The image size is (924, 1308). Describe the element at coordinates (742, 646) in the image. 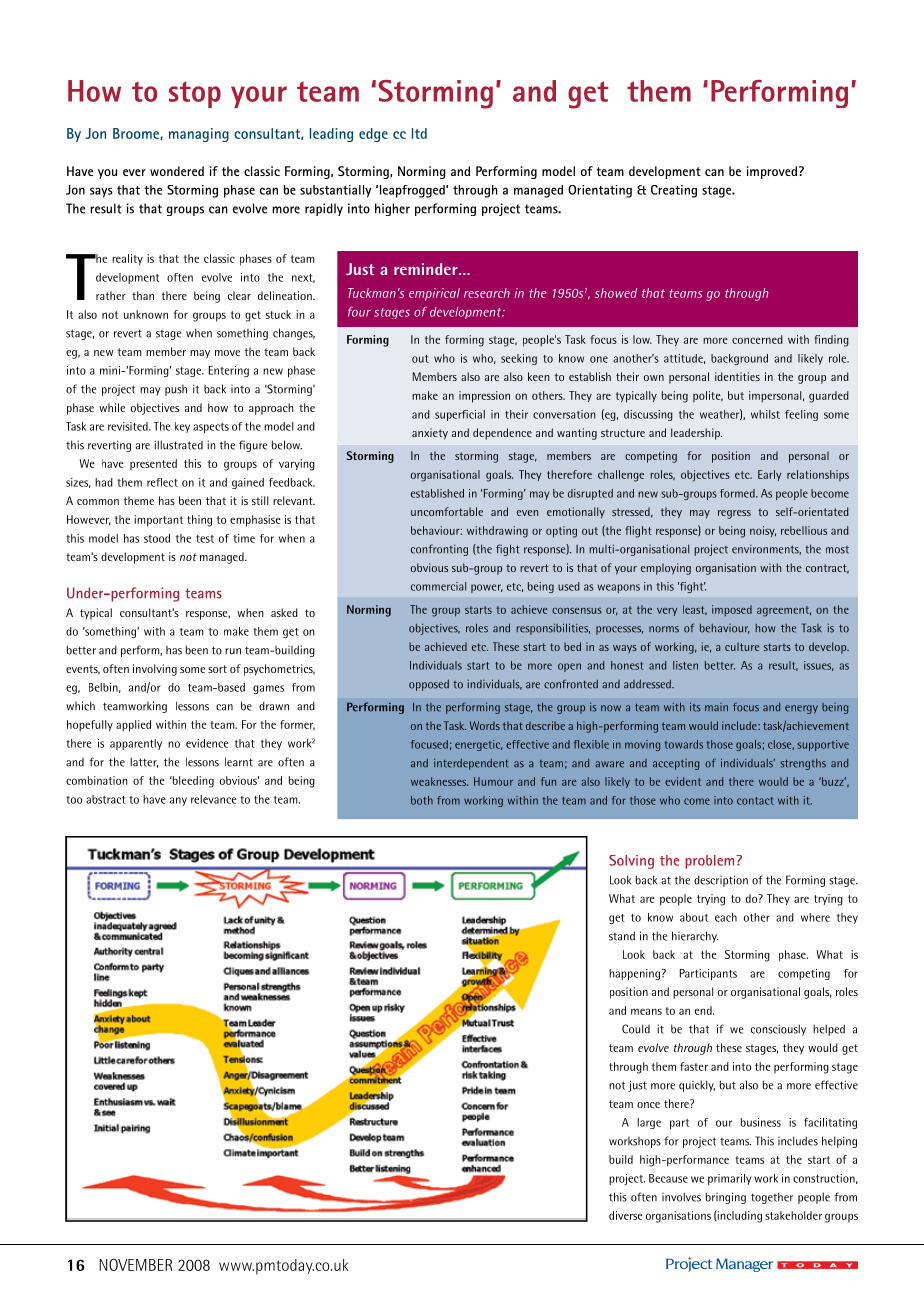

I see `culture` at that location.
